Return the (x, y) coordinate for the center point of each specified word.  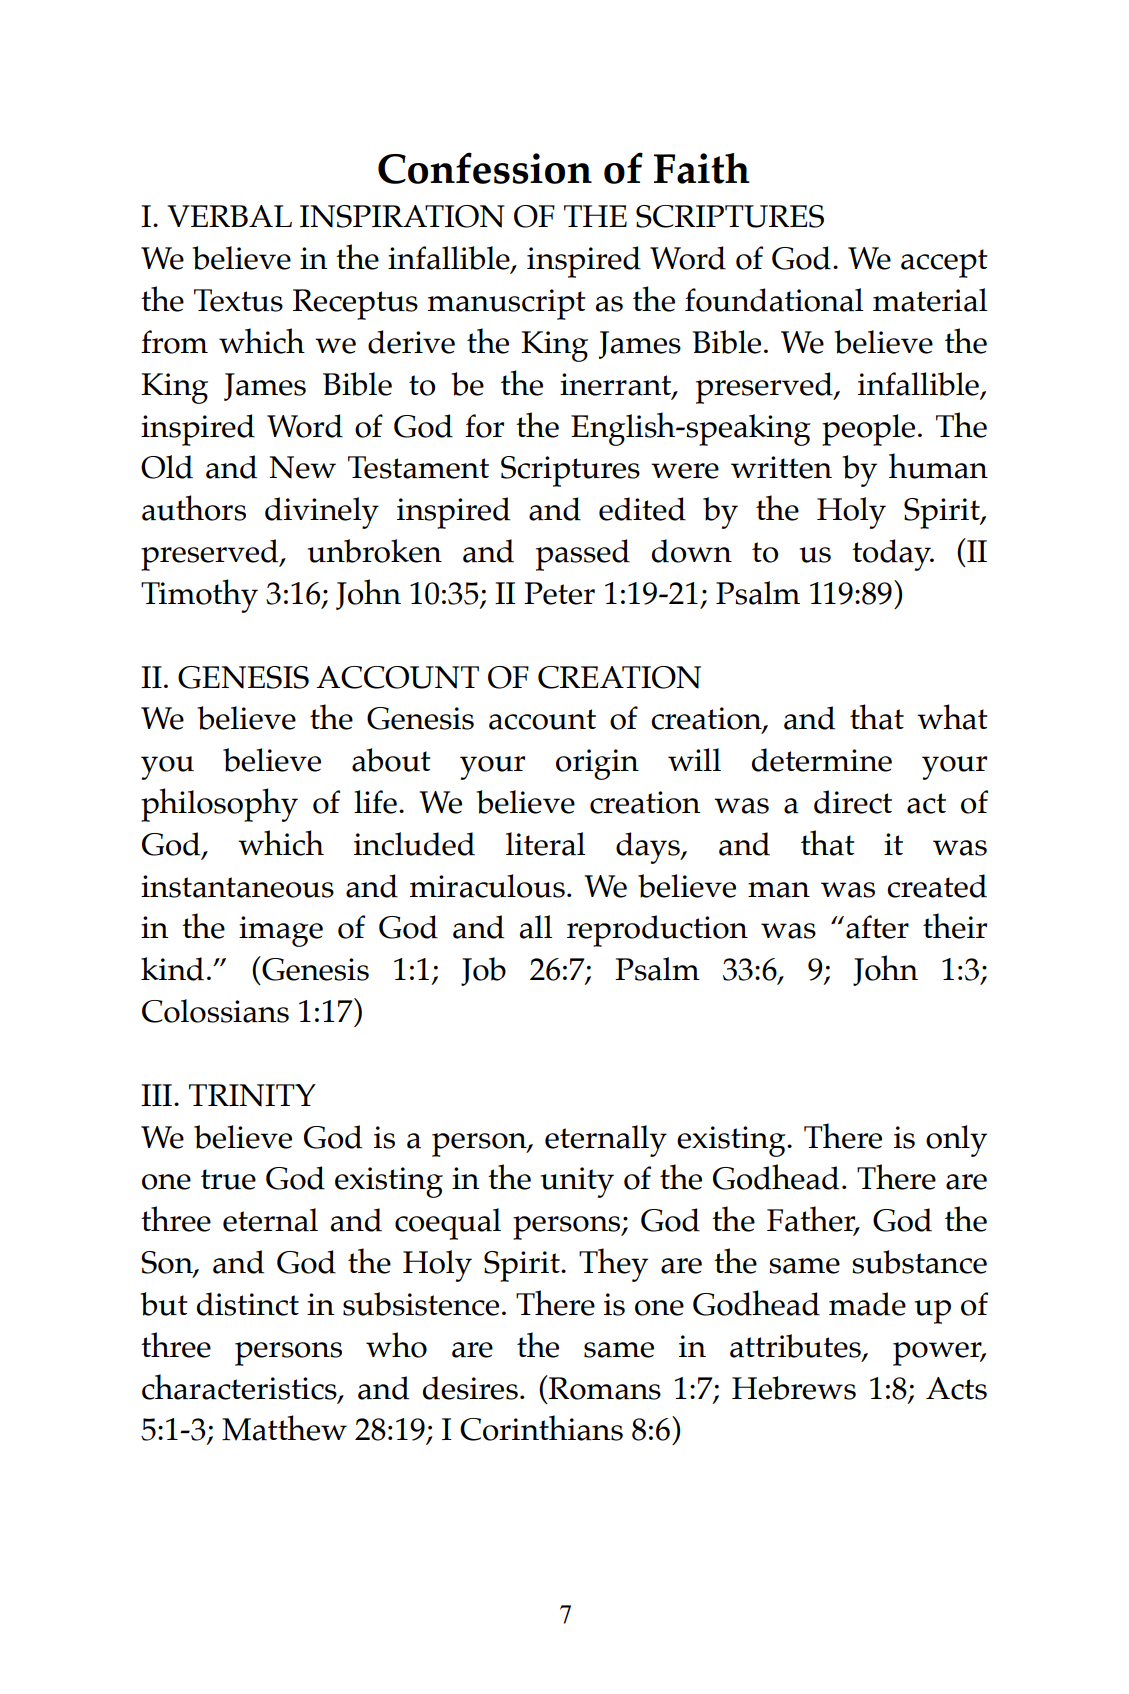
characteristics (240, 1387)
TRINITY (252, 1095)
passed (583, 555)
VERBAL (229, 216)
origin (597, 764)
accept (944, 263)
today (892, 555)
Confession (485, 168)
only (956, 1141)
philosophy (219, 805)
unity (577, 1182)
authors (194, 508)
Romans (604, 1387)
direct (853, 802)
